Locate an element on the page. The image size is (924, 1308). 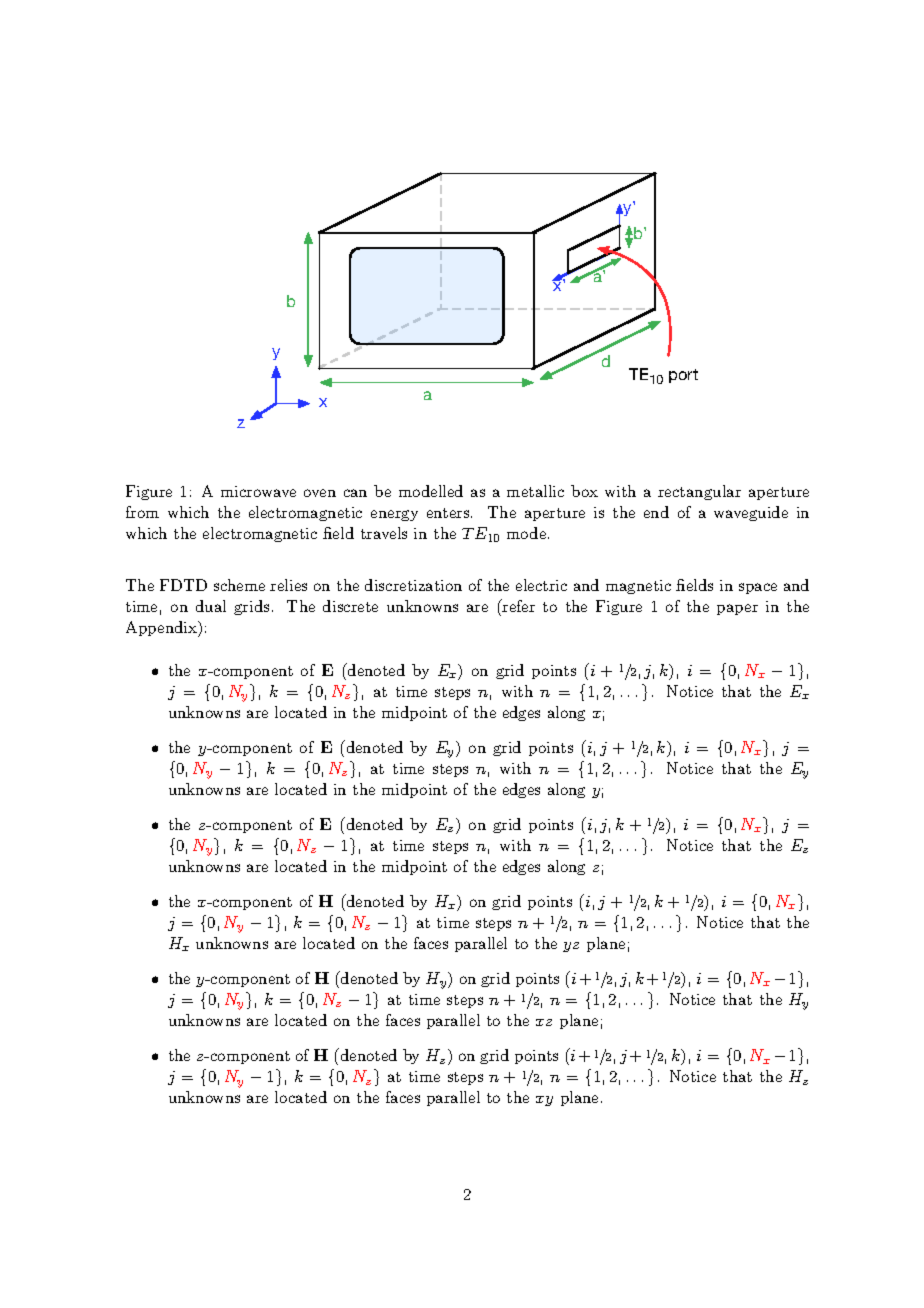
oven is located at coordinates (320, 493).
